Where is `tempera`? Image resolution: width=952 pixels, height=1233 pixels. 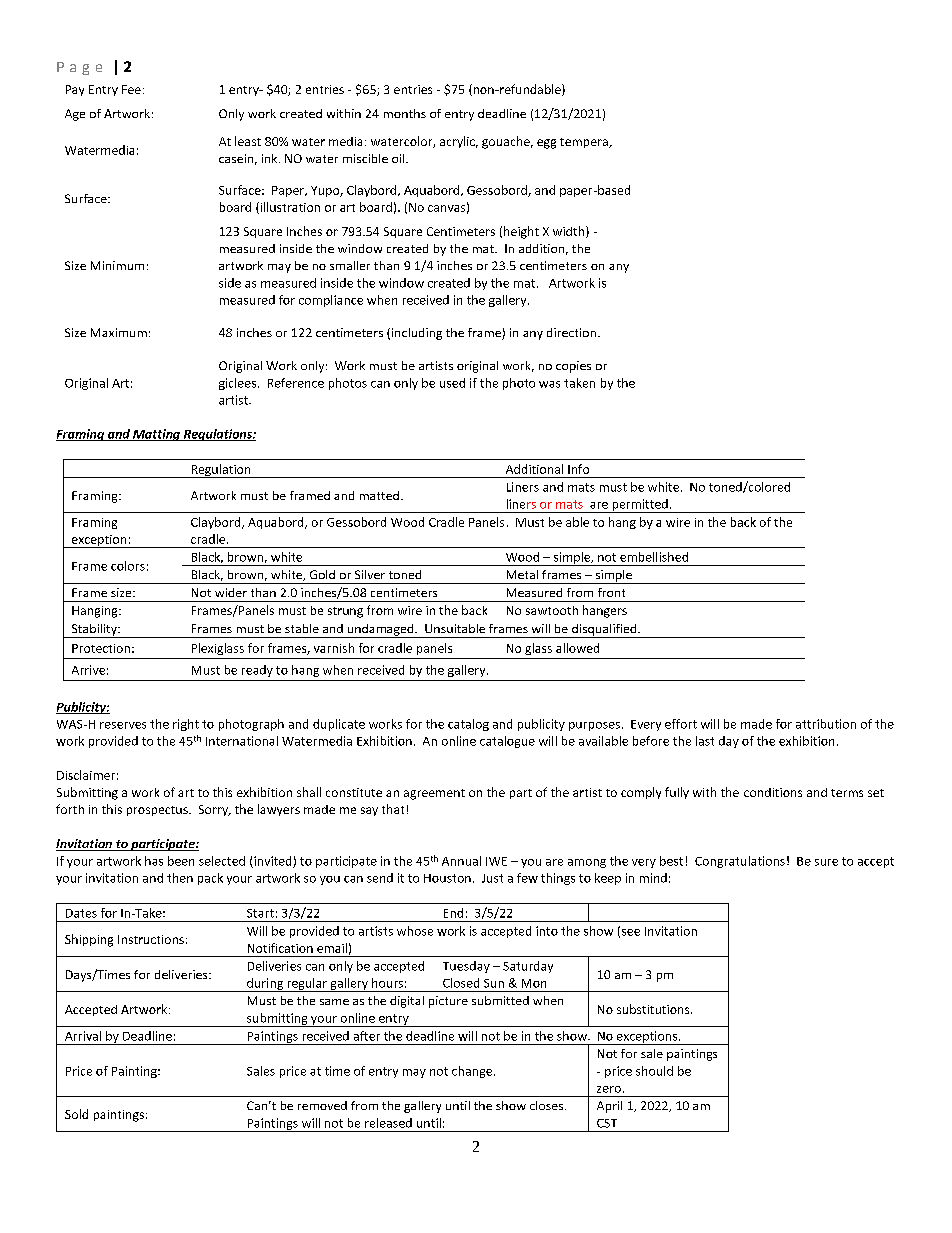 tempera is located at coordinates (585, 143).
